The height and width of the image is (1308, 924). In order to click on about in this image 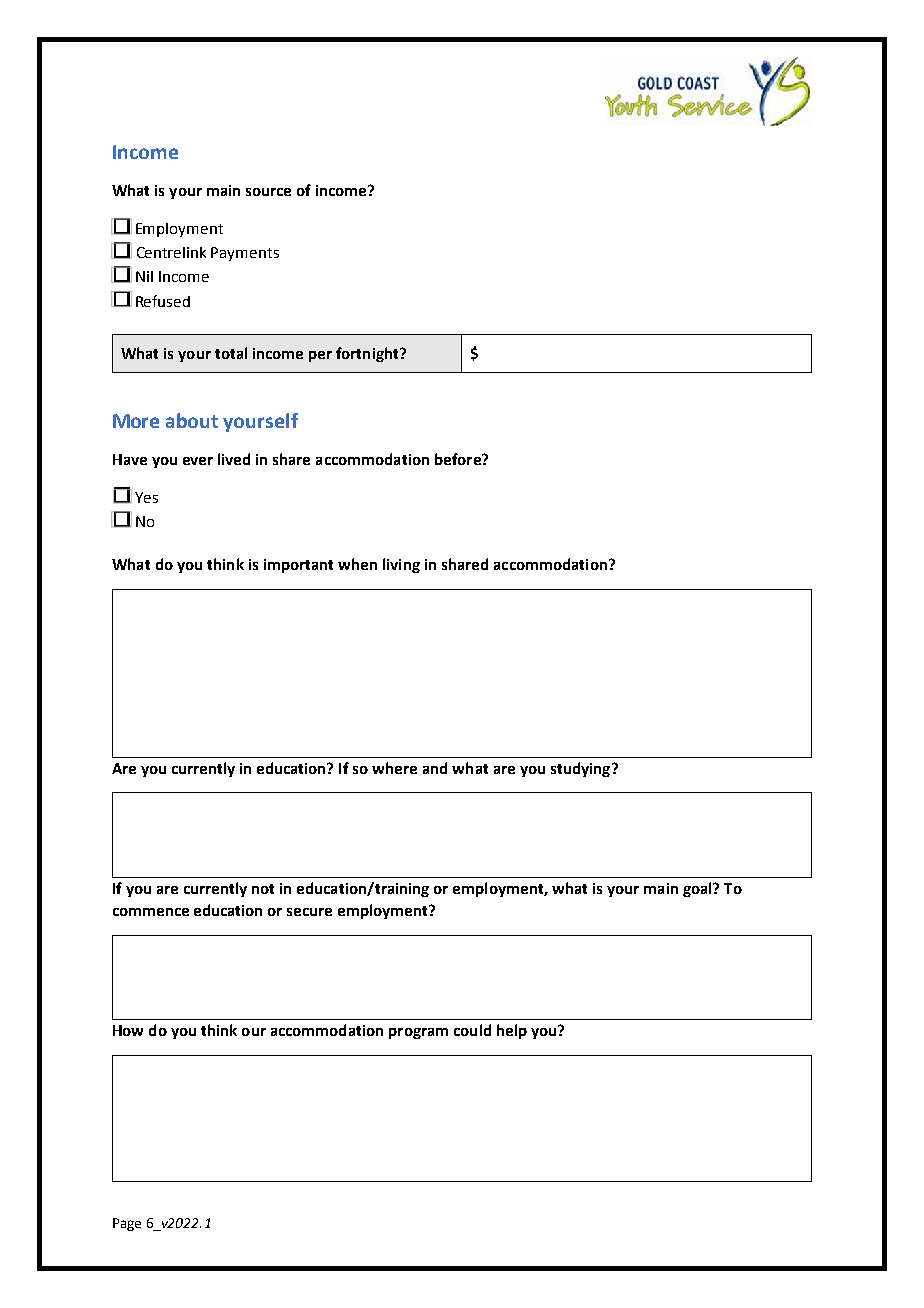, I will do `click(192, 420)`.
